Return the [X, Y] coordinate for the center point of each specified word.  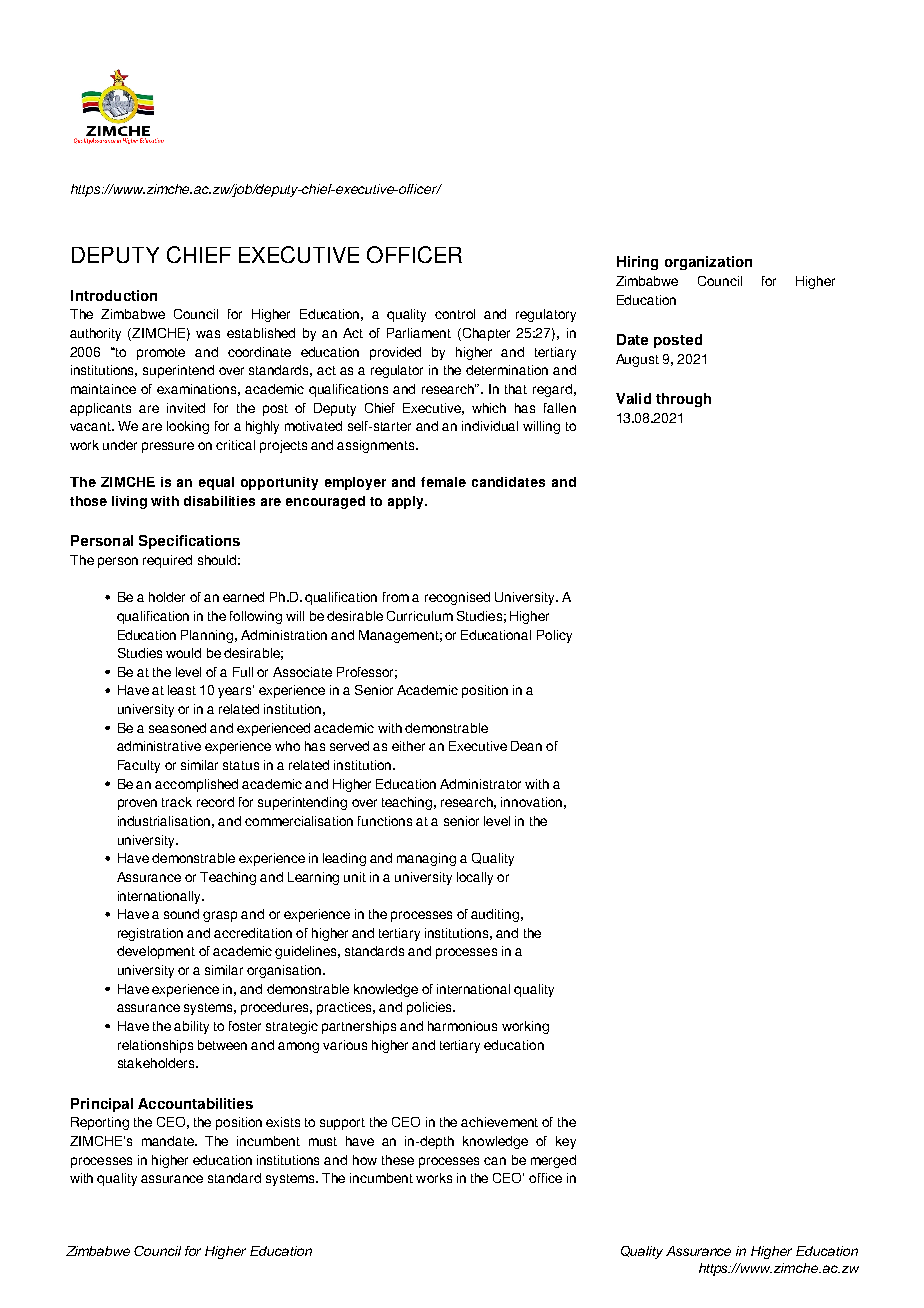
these [398, 1160]
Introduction [114, 295]
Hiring [637, 263]
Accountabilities [195, 1103]
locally [475, 878]
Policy [554, 636]
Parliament [419, 333]
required [167, 561]
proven [137, 804]
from [396, 597]
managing [426, 859]
